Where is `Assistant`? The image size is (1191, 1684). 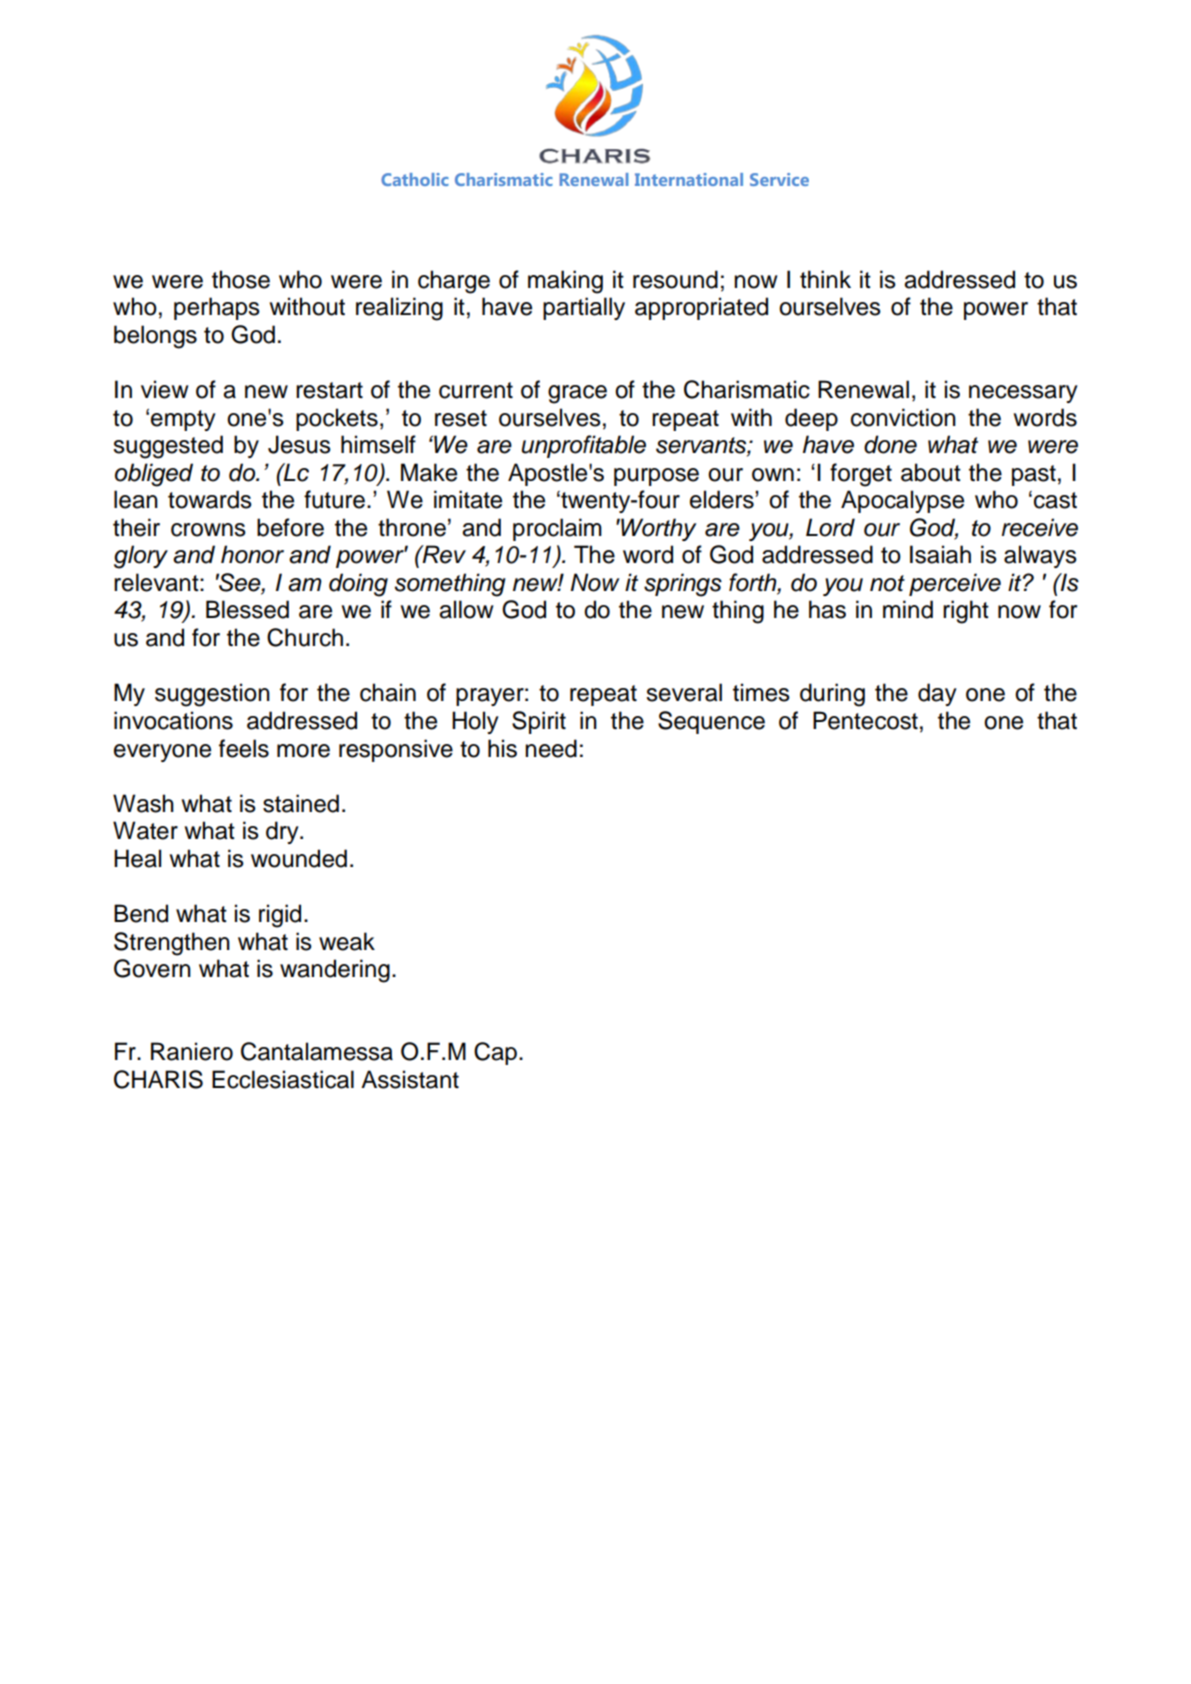 Assistant is located at coordinates (410, 1079).
